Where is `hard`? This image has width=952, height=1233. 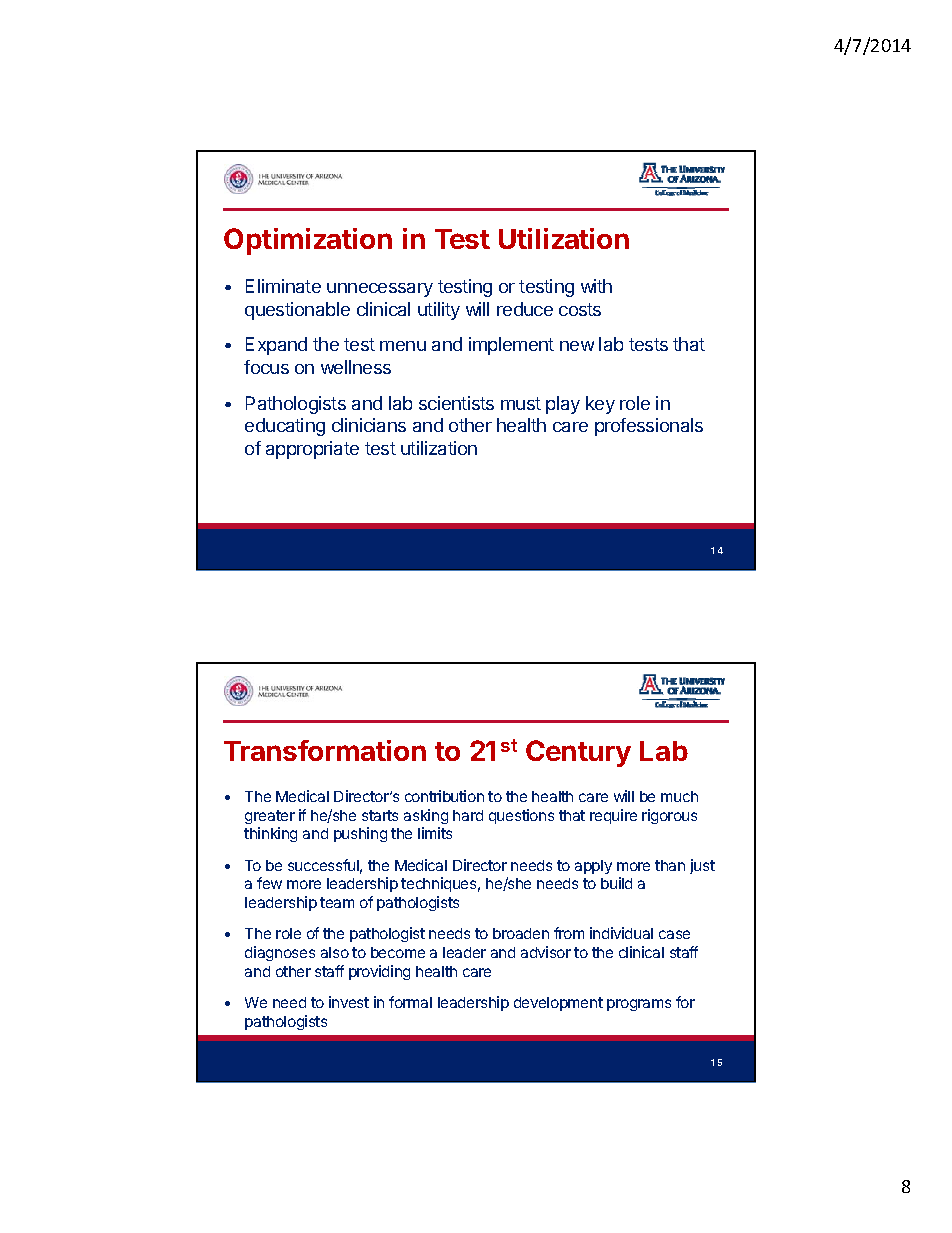
hard is located at coordinates (468, 815).
